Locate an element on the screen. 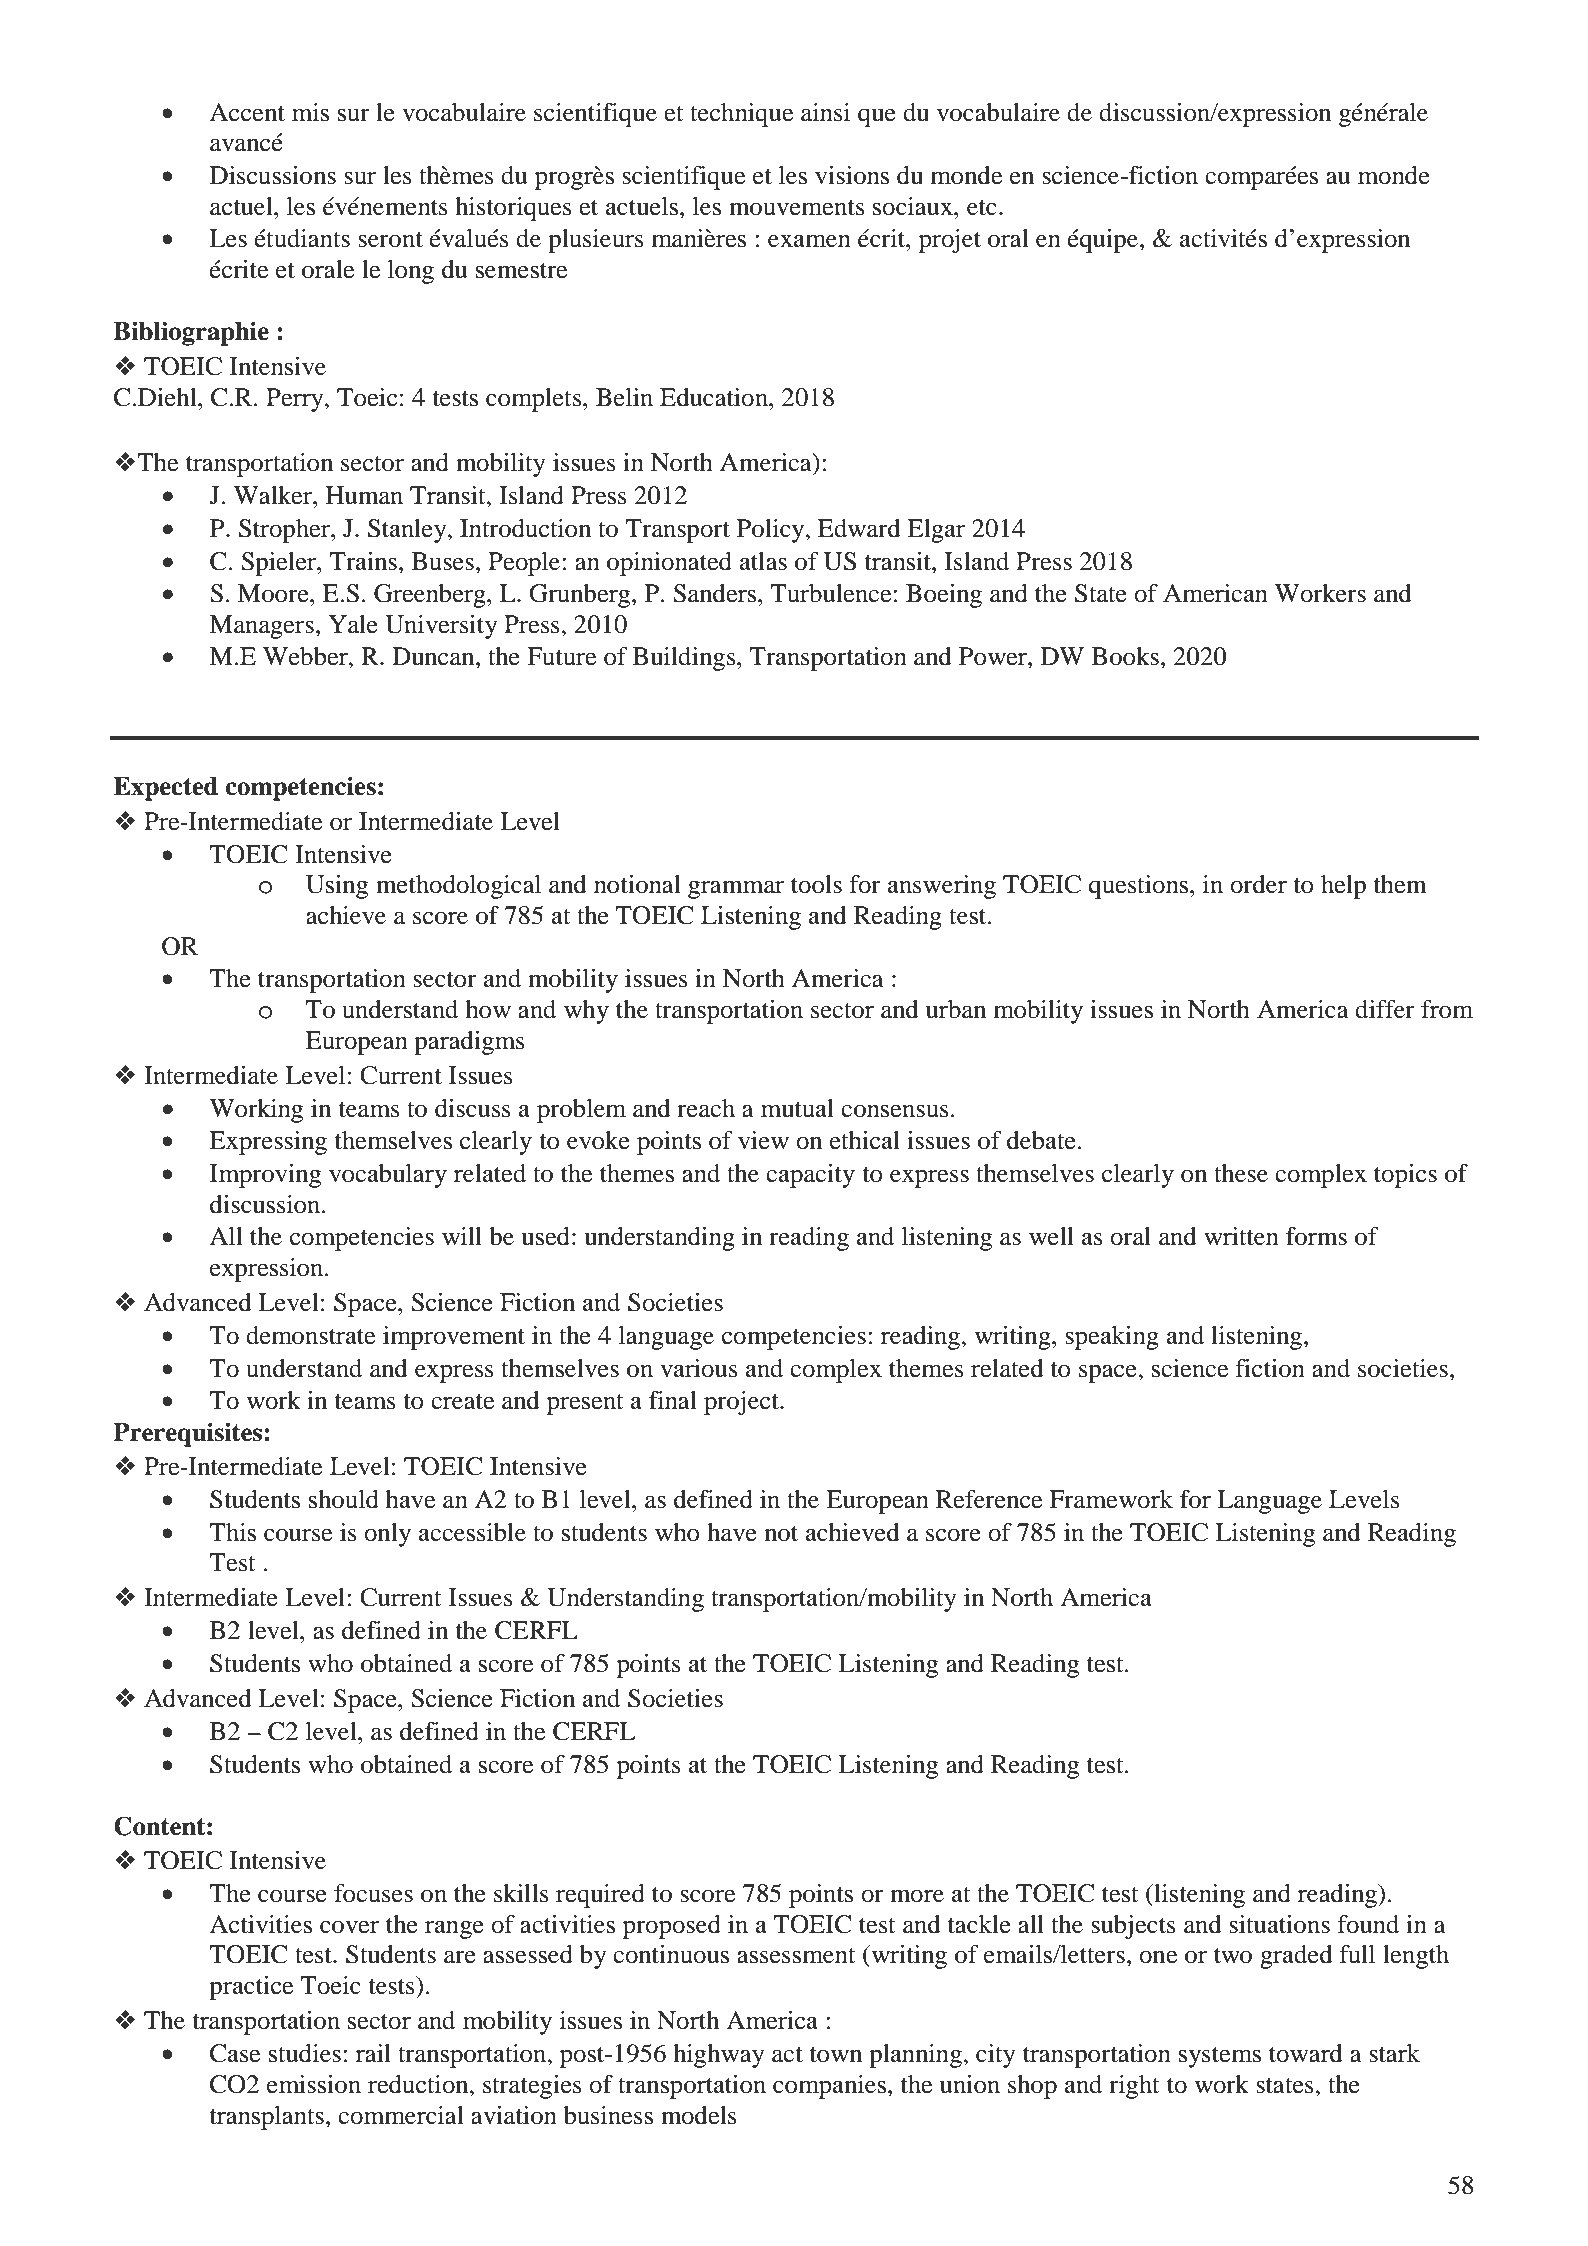 Image resolution: width=1588 pixels, height=2246 pixels. these is located at coordinates (1241, 1173).
